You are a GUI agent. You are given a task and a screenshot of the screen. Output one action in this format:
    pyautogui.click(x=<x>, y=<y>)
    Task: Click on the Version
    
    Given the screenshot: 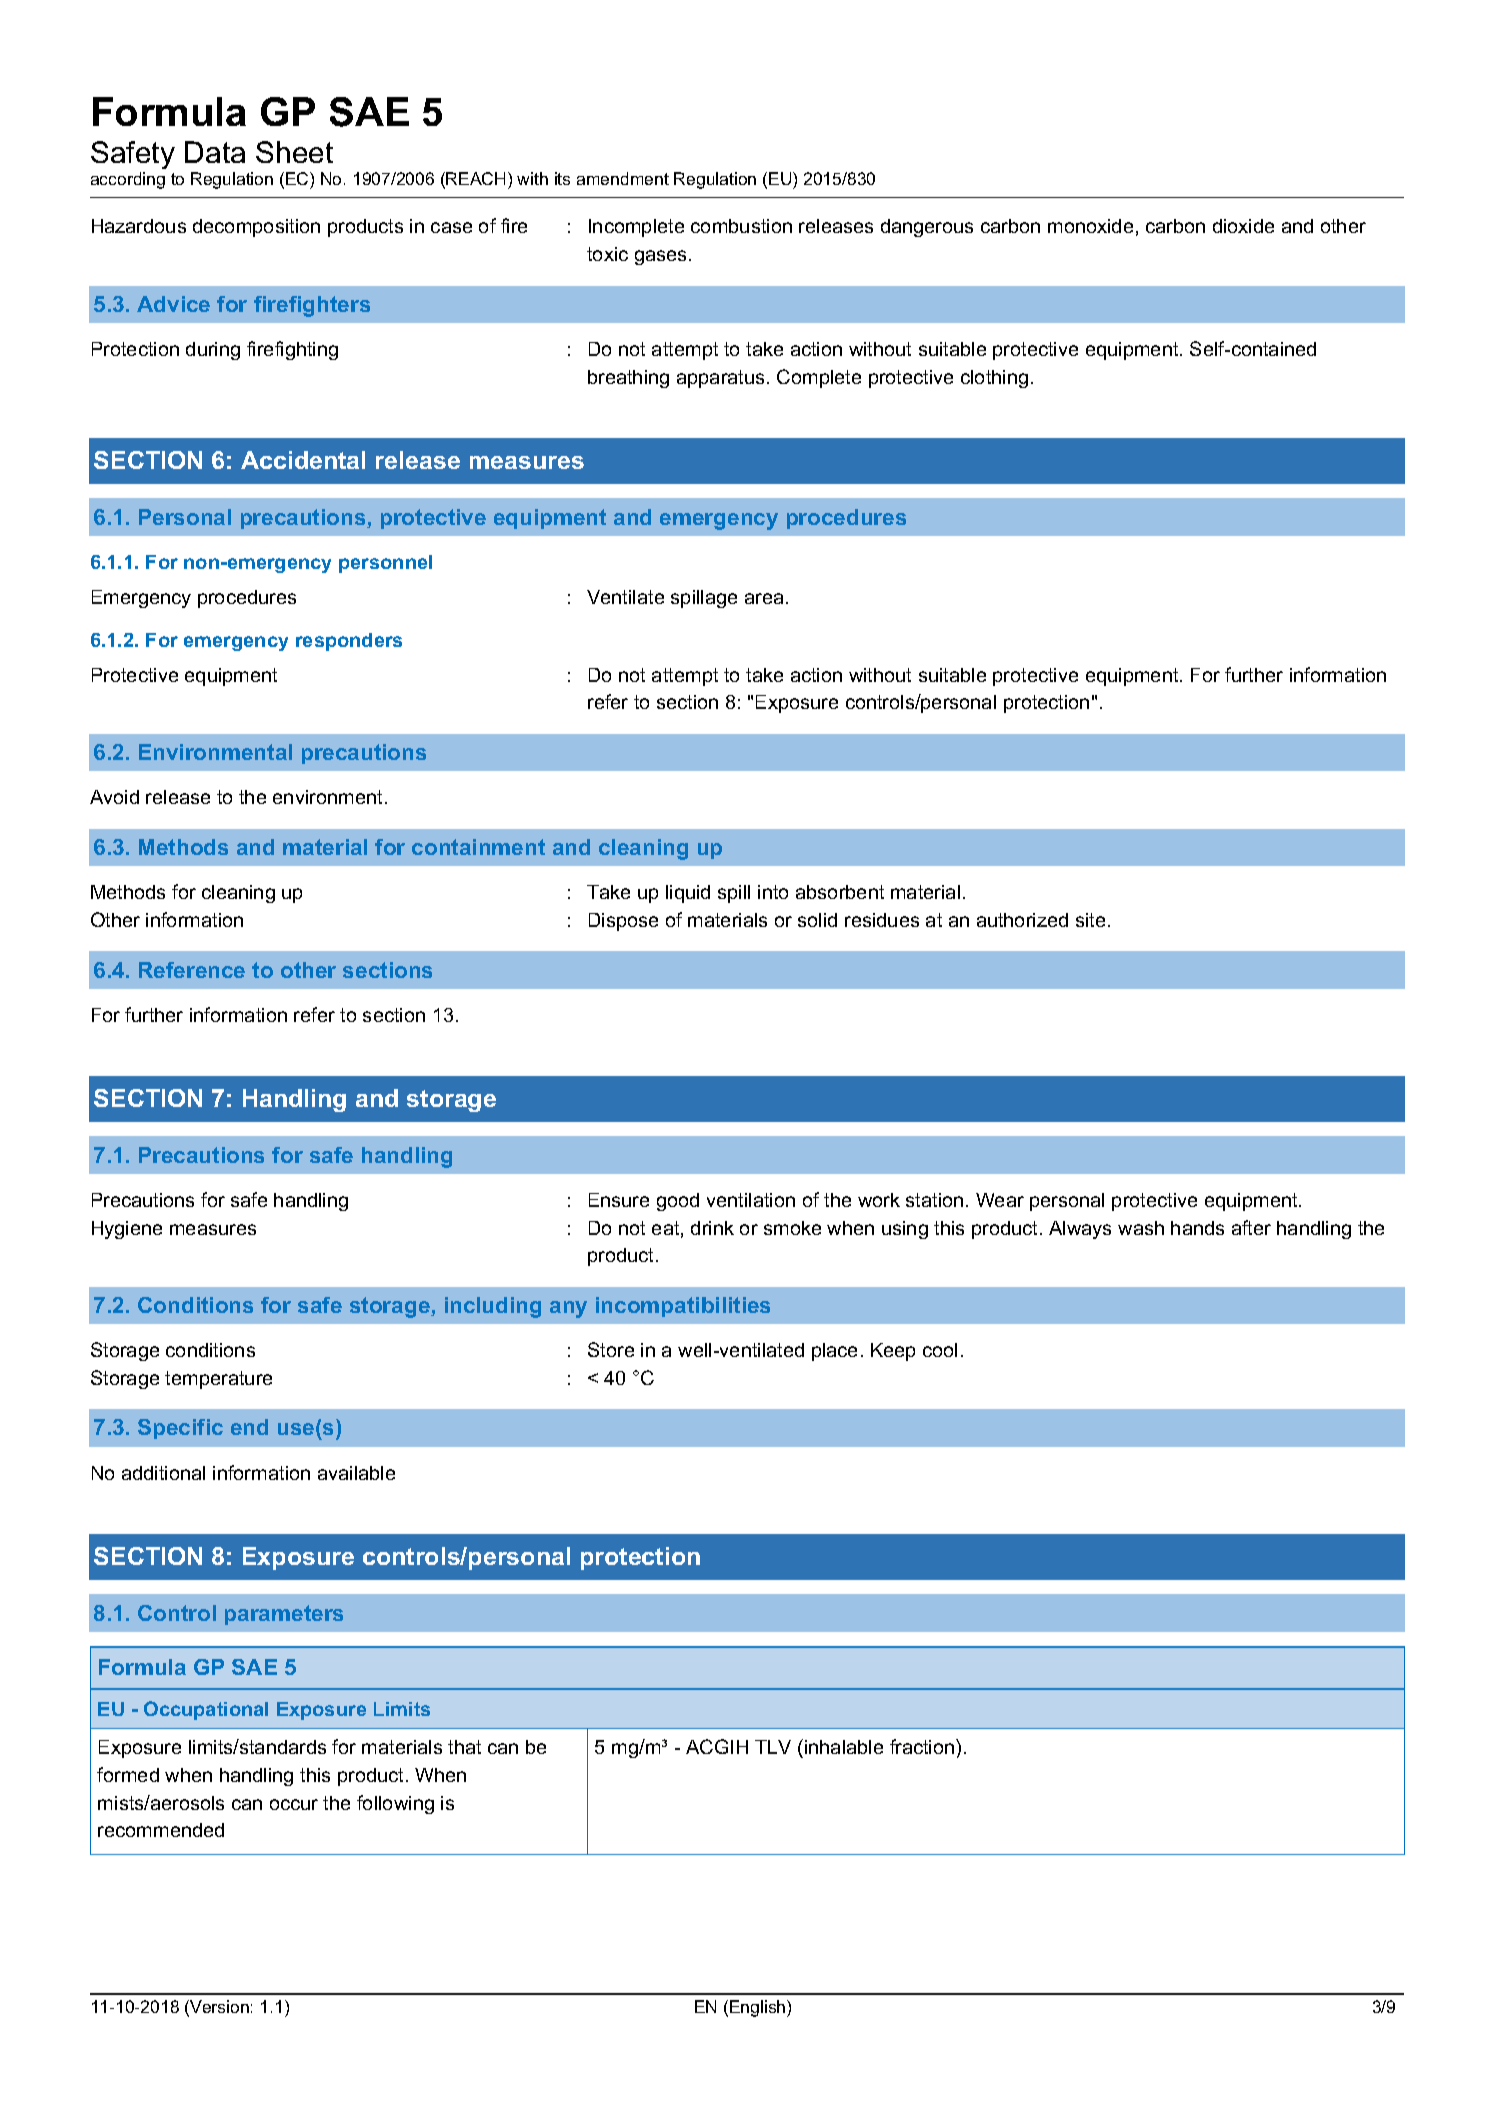 What is the action you would take?
    pyautogui.click(x=218, y=2008)
